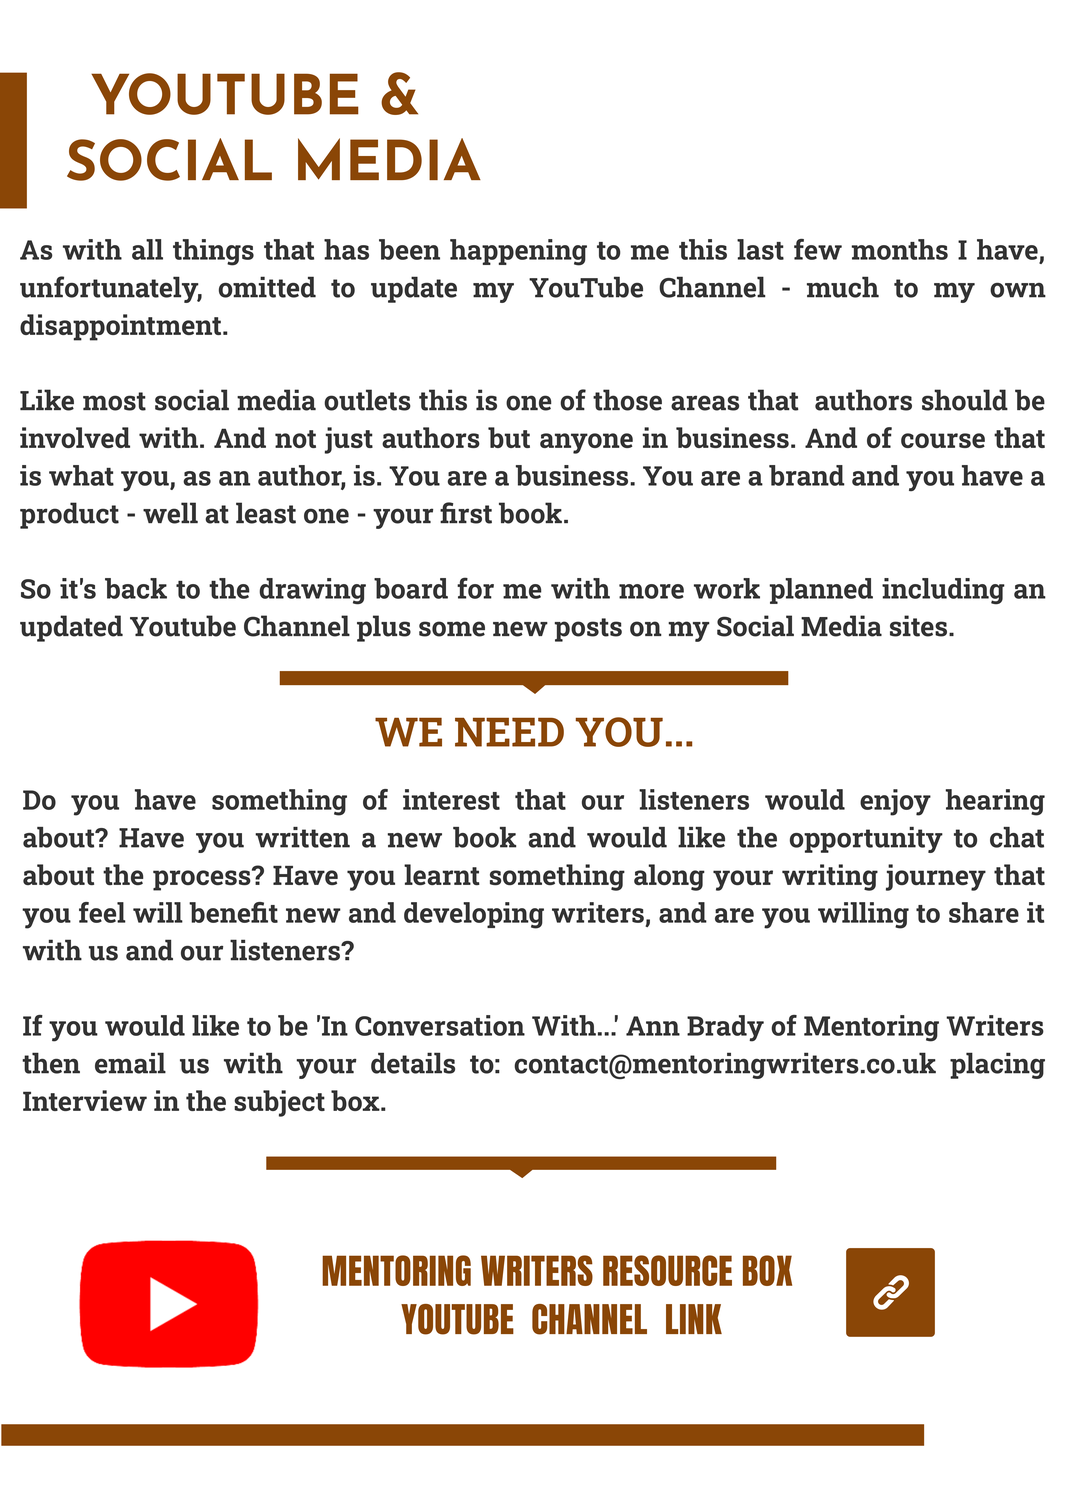 This image has height=1511, width=1068. Describe the element at coordinates (170, 513) in the image. I see `well` at that location.
